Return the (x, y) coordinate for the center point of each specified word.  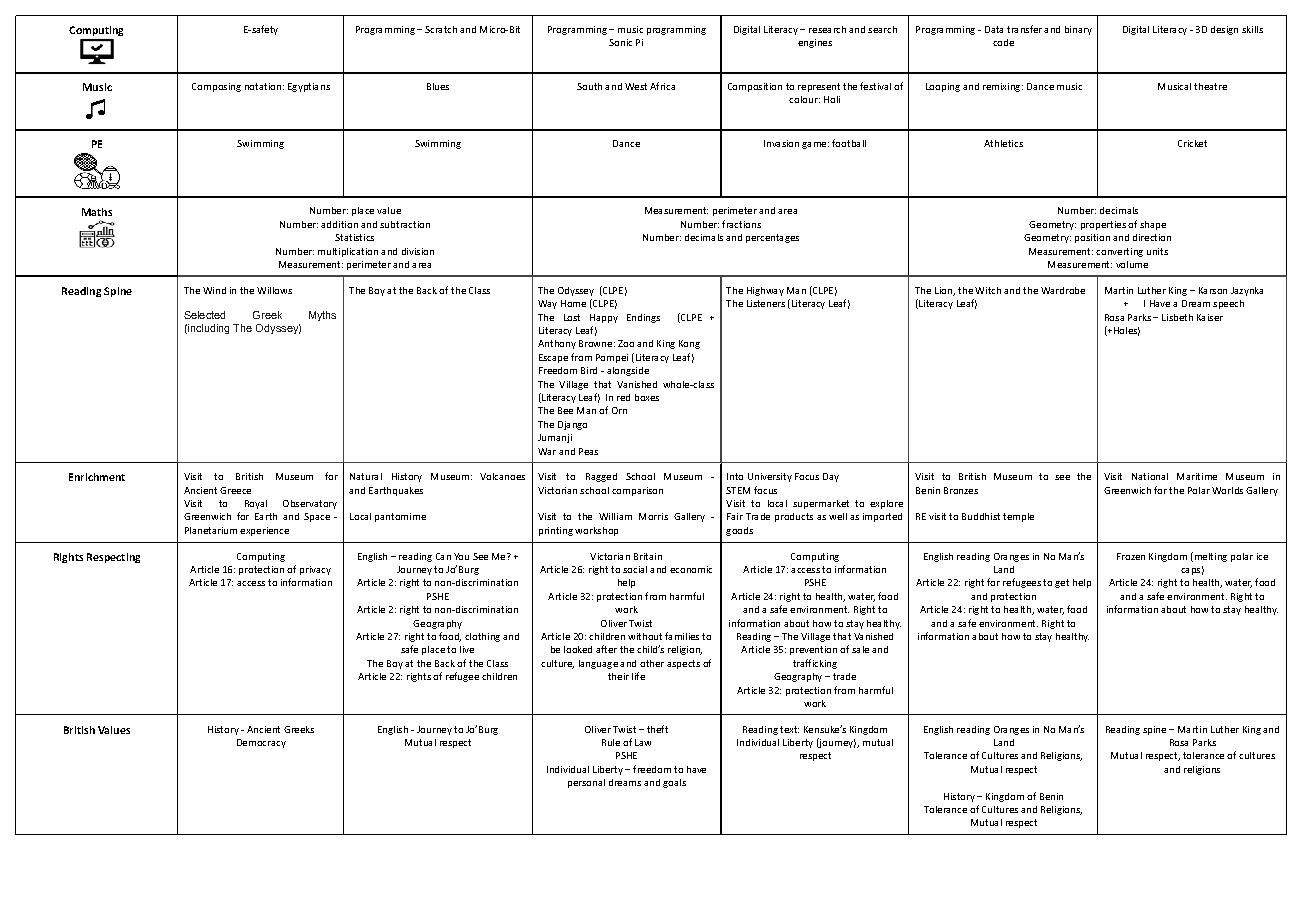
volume (1132, 264)
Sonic (620, 42)
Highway (765, 291)
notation (263, 86)
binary (1078, 30)
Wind (214, 290)
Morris (653, 516)
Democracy (261, 743)
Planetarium (211, 530)
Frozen (1131, 556)
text (789, 729)
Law (643, 742)
